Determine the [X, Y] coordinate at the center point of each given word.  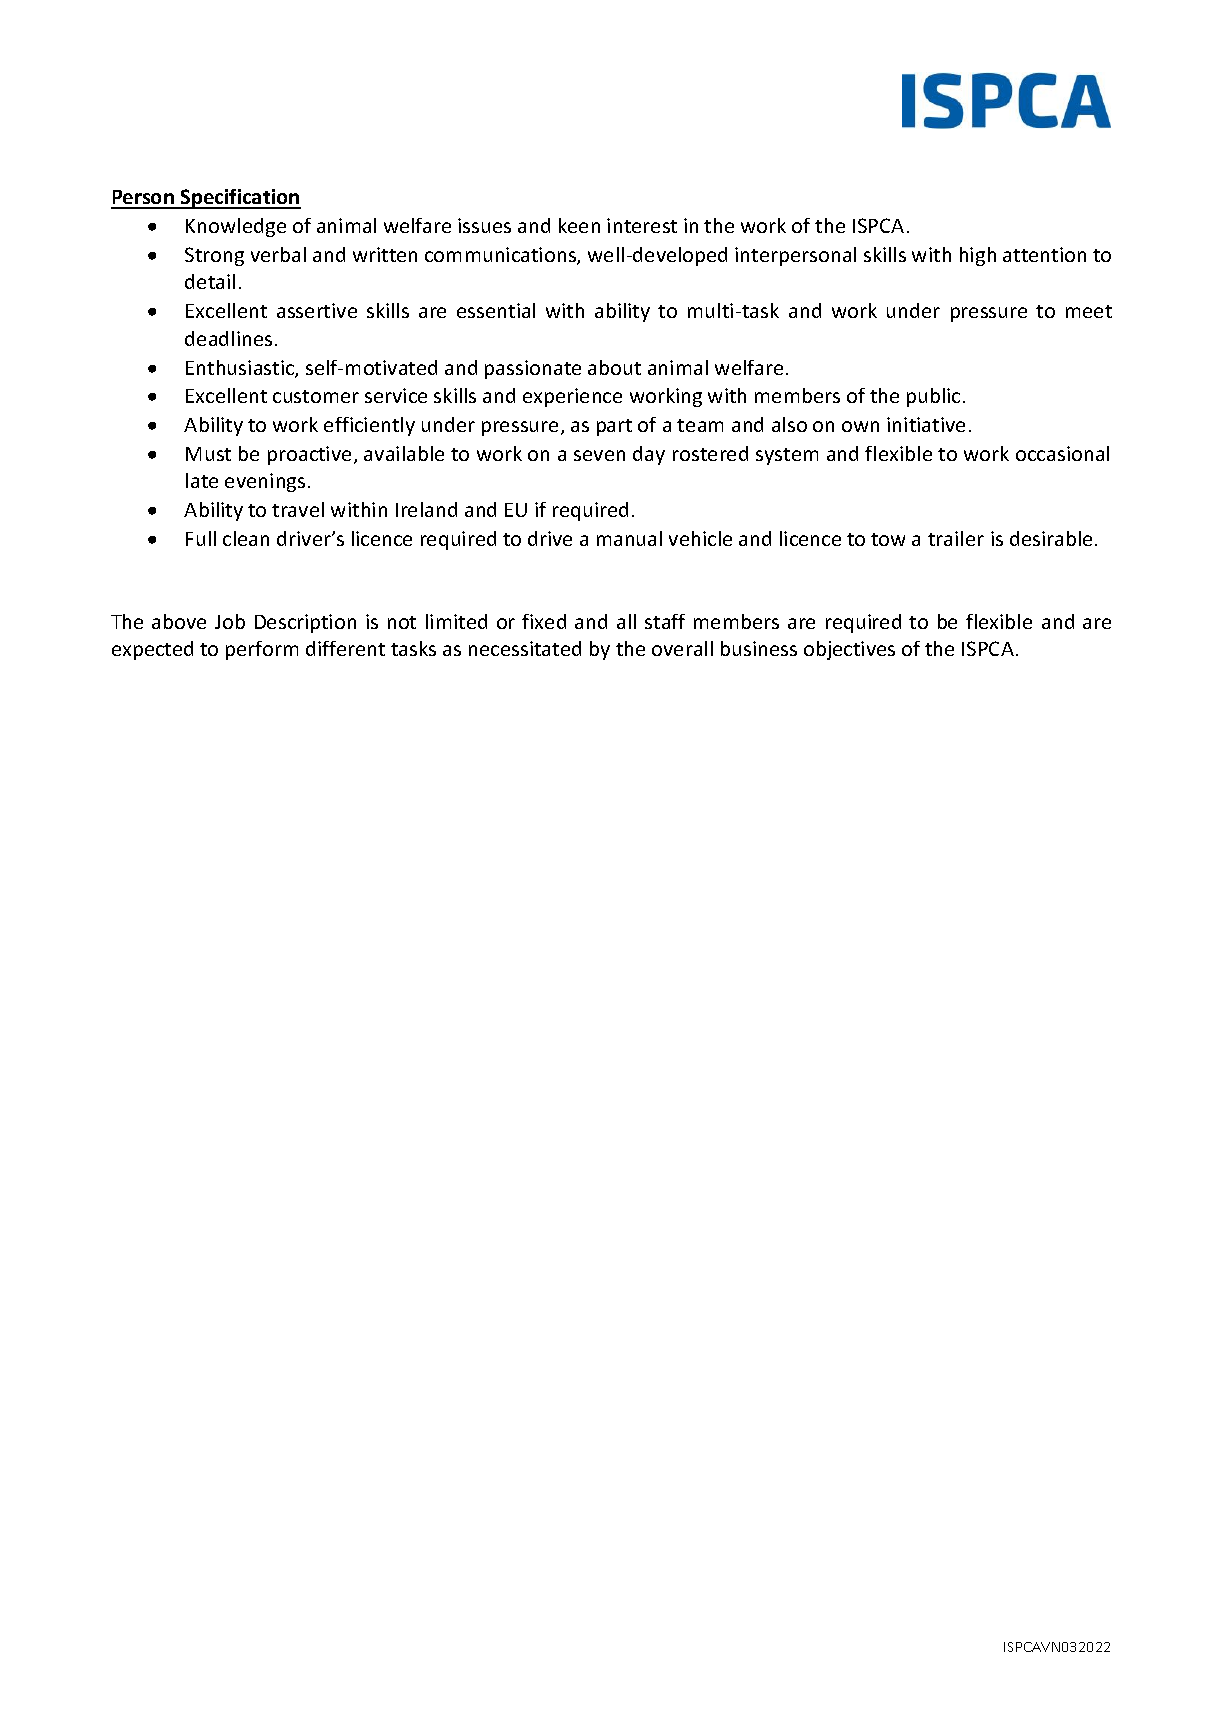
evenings [265, 482]
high [978, 256]
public [933, 397]
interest [642, 225]
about [614, 367]
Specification [240, 199]
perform [262, 650]
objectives [849, 650]
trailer [956, 538]
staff [665, 621]
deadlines [228, 338]
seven [599, 455]
